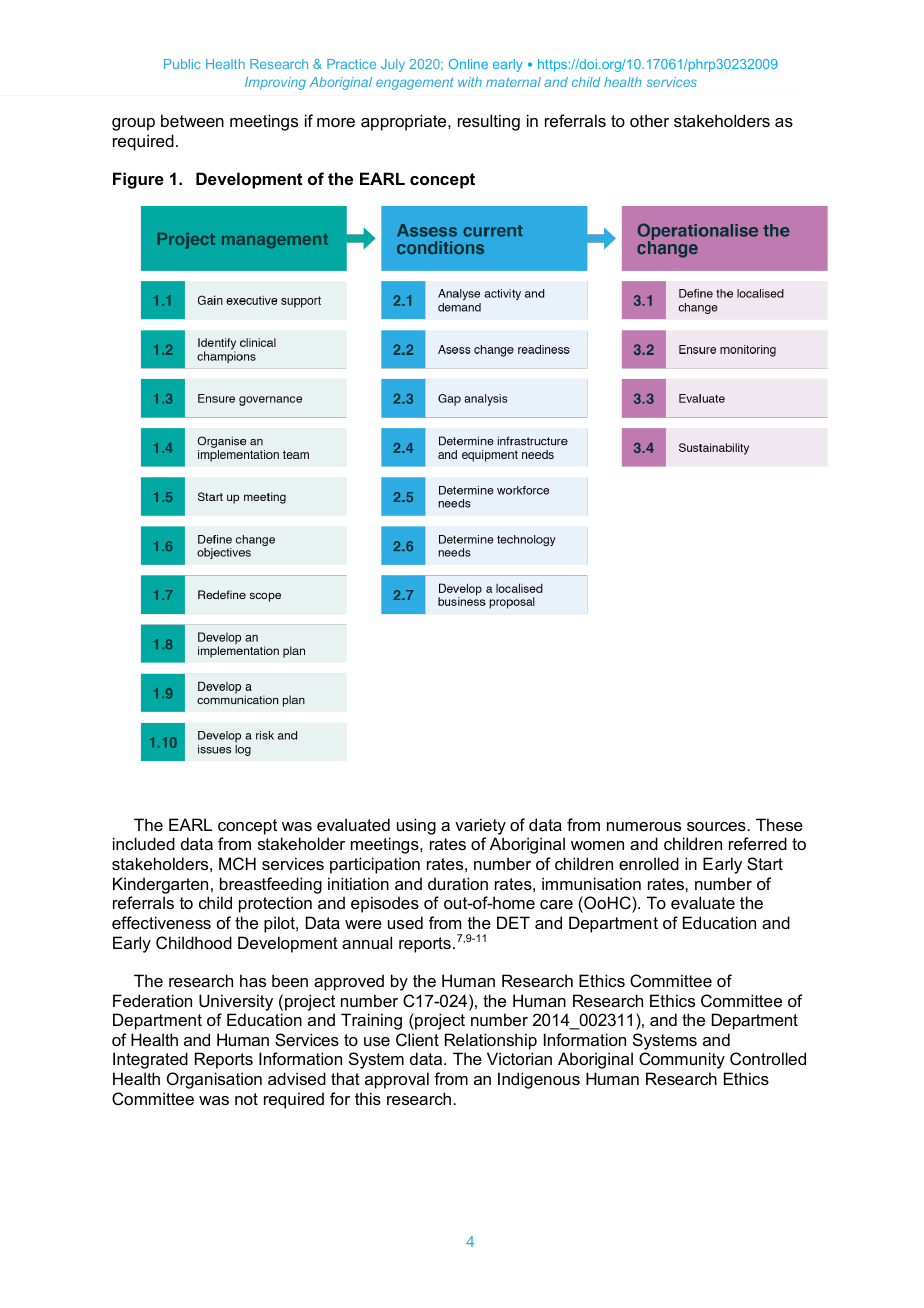 The height and width of the screenshot is (1308, 924). Describe the element at coordinates (716, 826) in the screenshot. I see `sources` at that location.
